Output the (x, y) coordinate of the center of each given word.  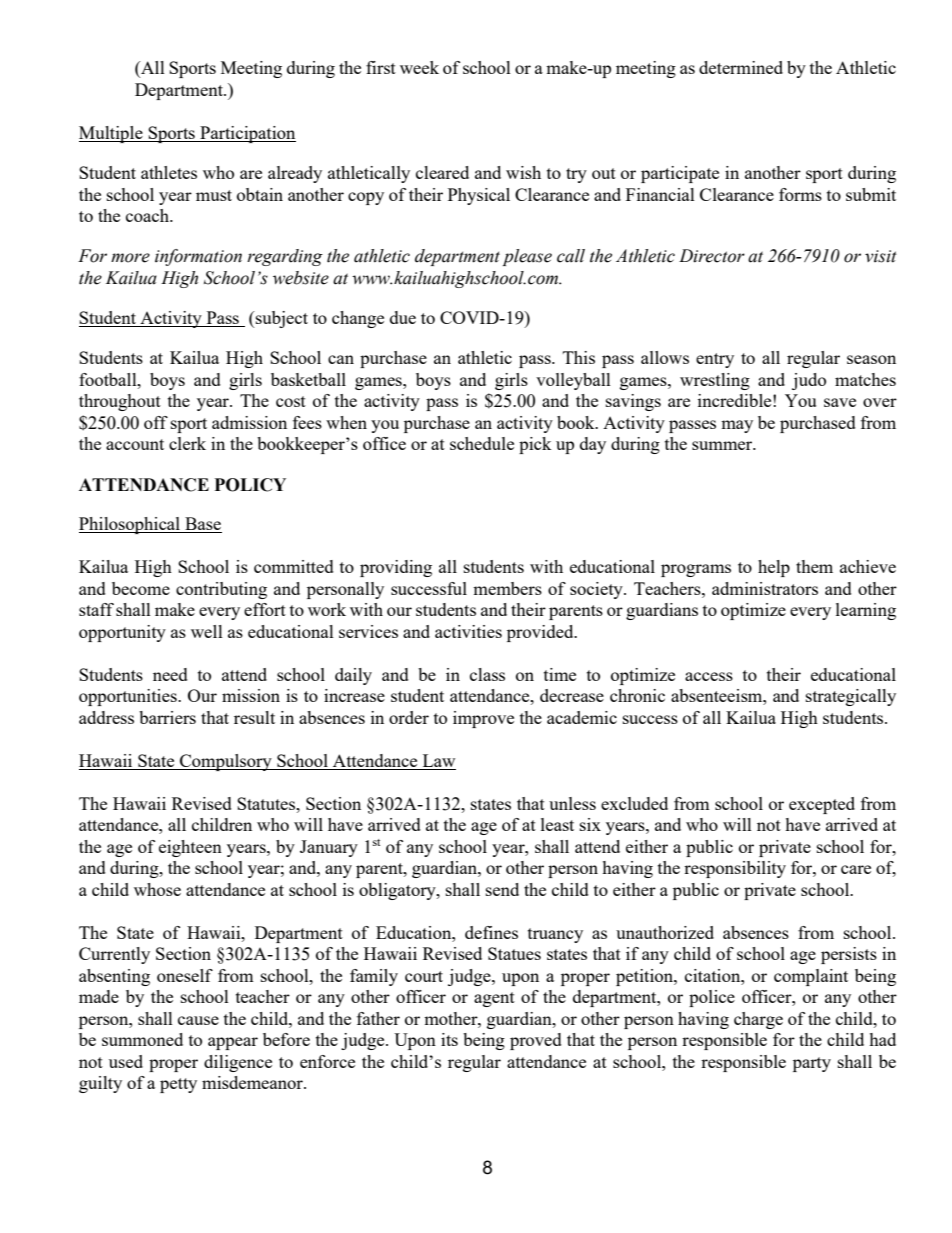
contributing (221, 590)
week (419, 67)
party (812, 1064)
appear (233, 1043)
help (774, 568)
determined (741, 67)
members (507, 588)
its (449, 1039)
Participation (247, 134)
